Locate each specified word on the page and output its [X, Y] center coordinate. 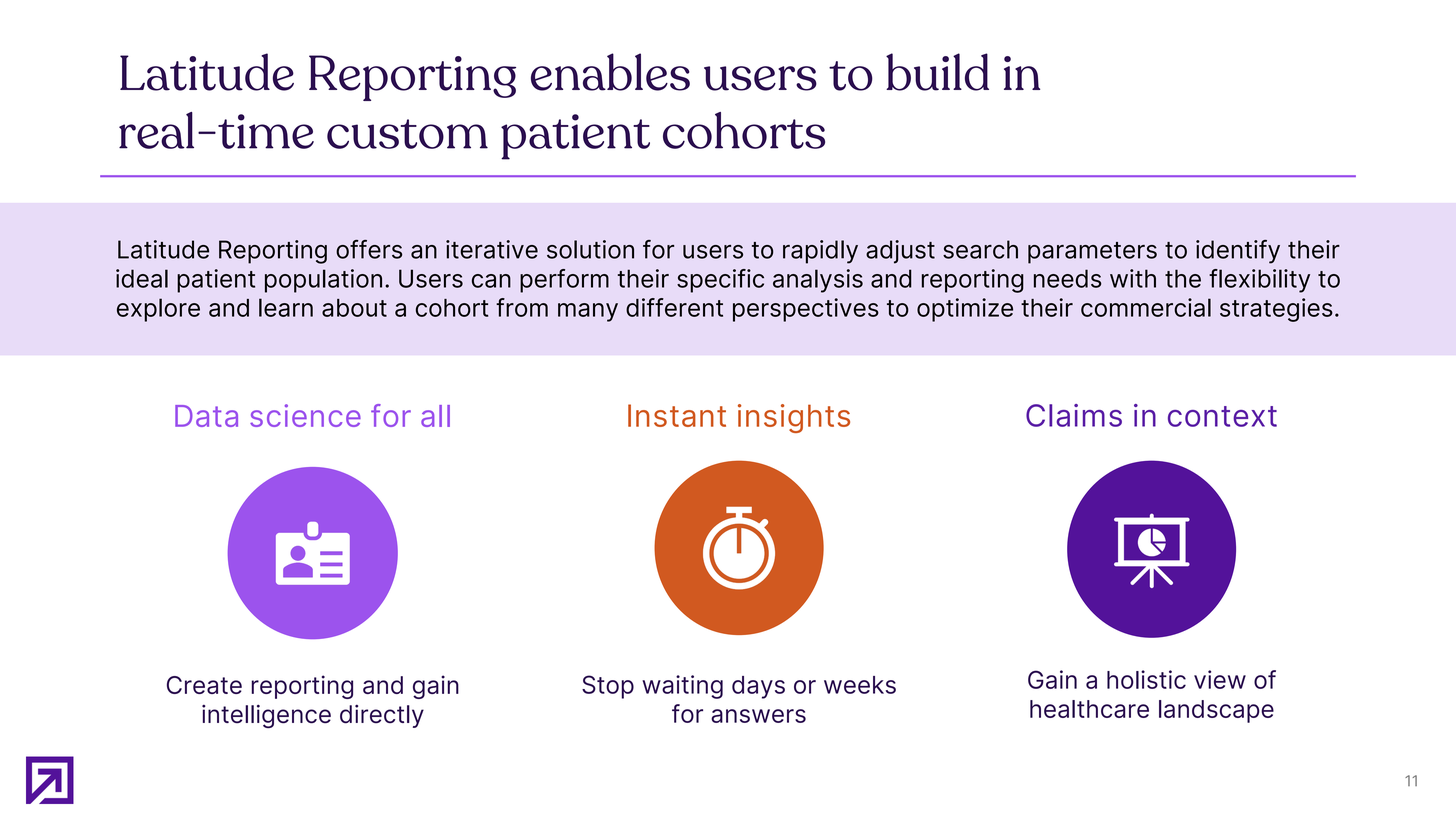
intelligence [266, 716]
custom [407, 134]
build [937, 72]
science [305, 415]
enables [610, 72]
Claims [1074, 415]
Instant [677, 415]
